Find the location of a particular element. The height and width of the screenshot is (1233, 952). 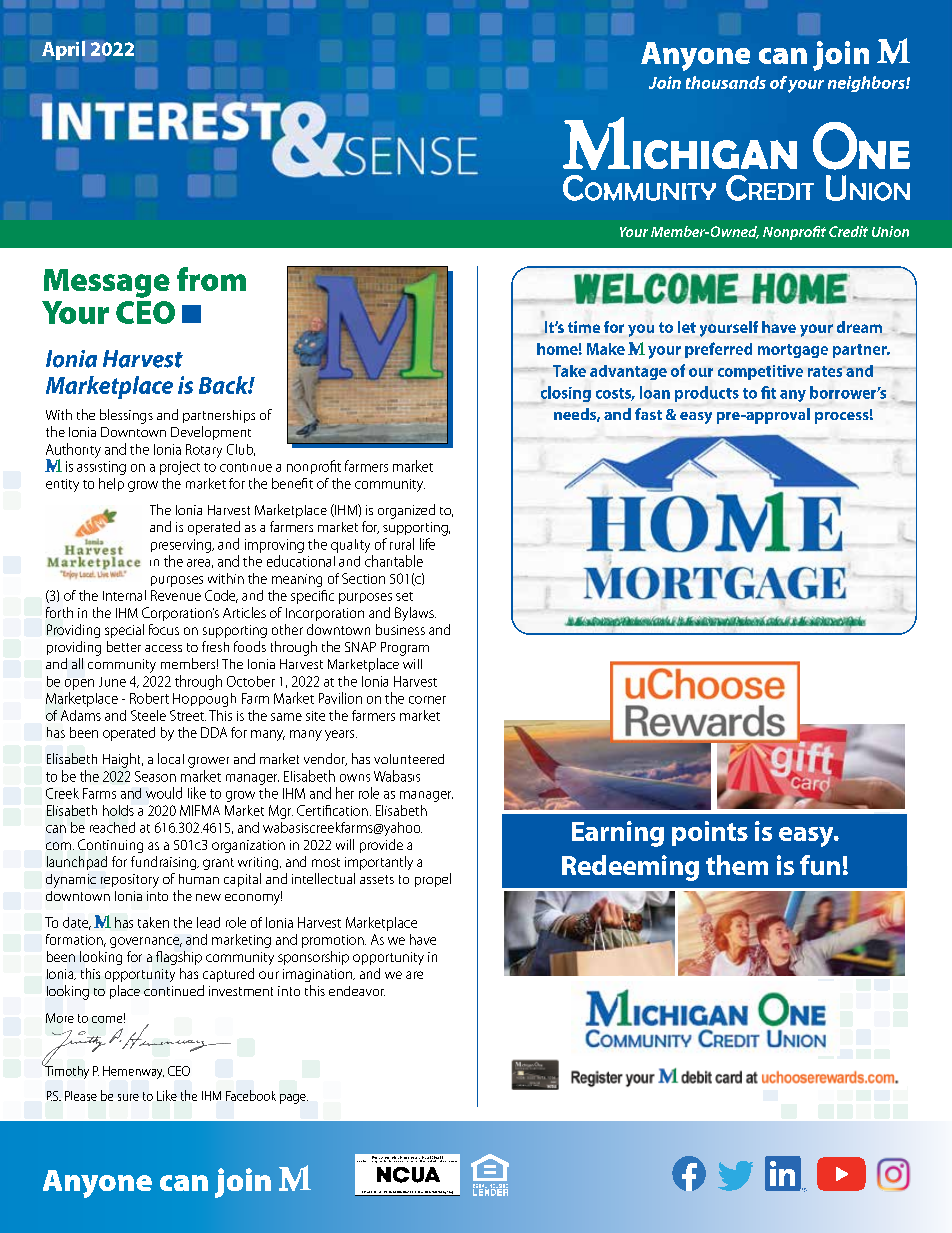

points is located at coordinates (710, 833).
